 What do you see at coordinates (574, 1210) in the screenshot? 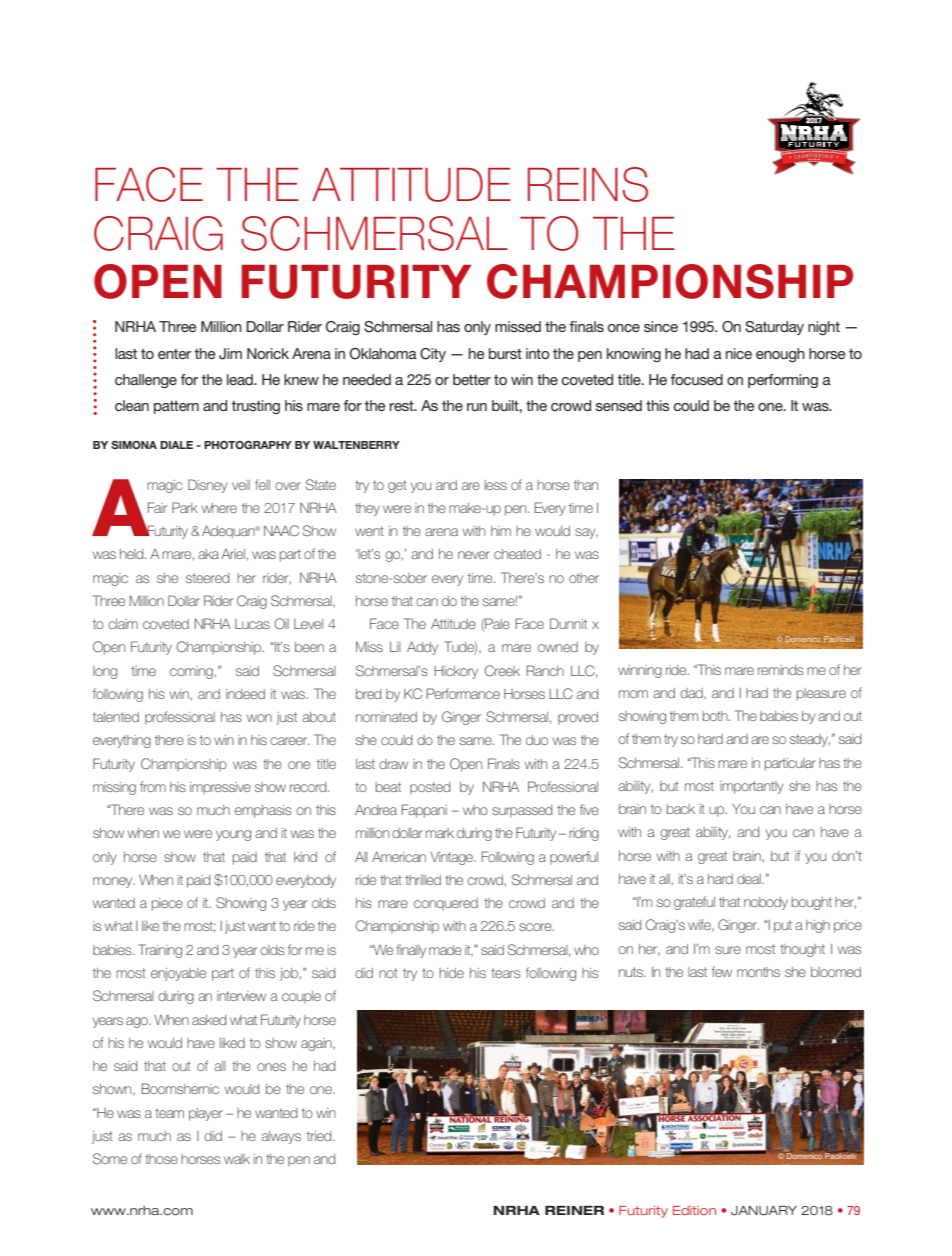
I see `REINER` at bounding box center [574, 1210].
